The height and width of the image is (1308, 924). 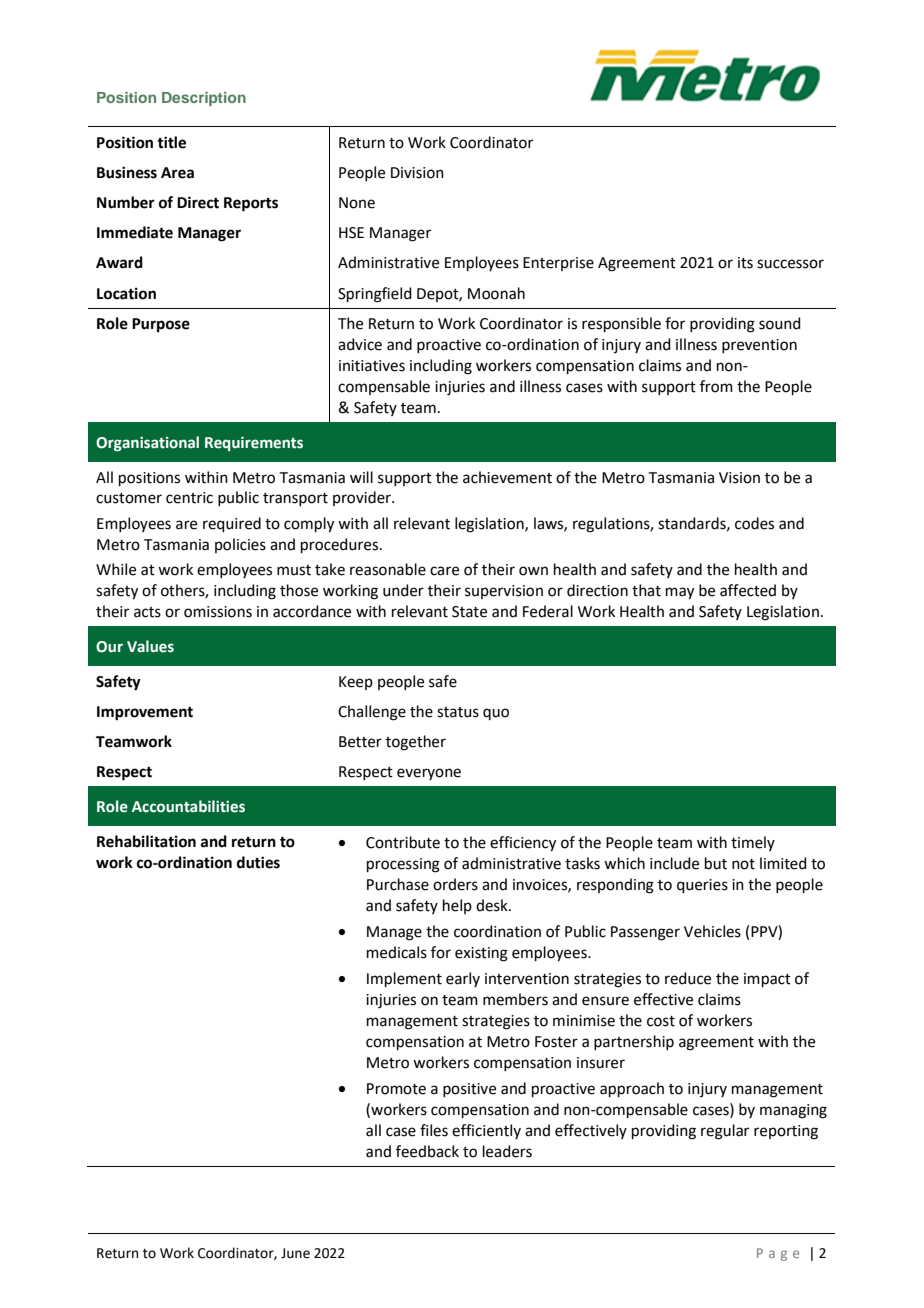 What do you see at coordinates (189, 498) in the image?
I see `centric` at bounding box center [189, 498].
